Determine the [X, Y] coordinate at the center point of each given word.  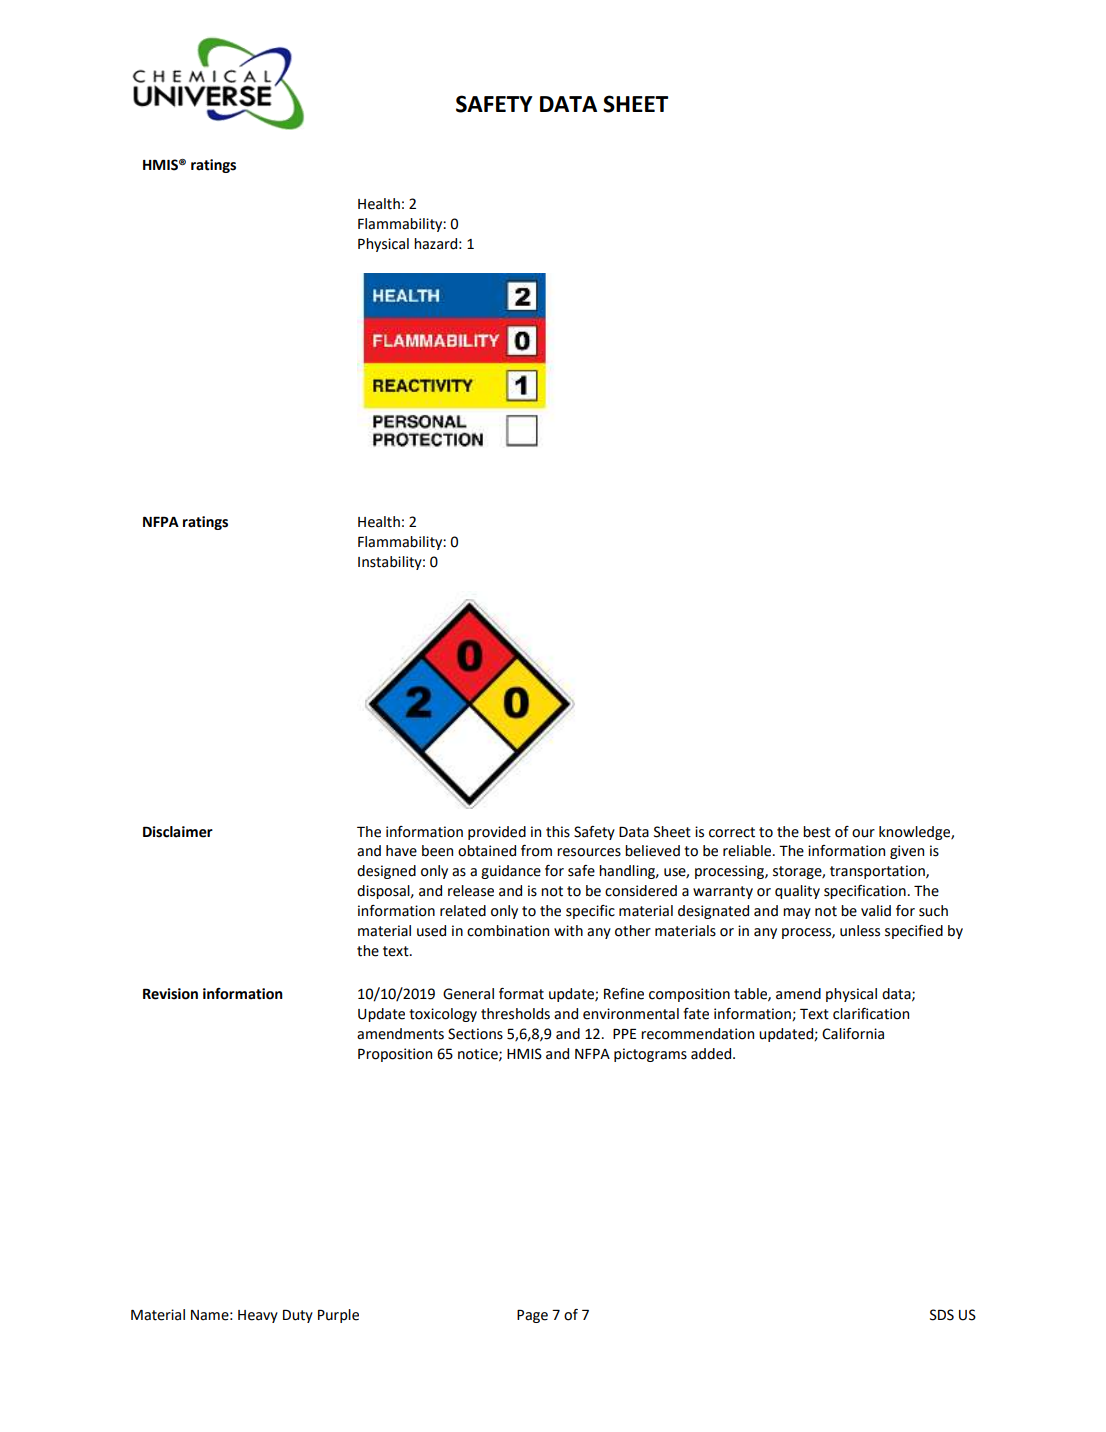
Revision [170, 994]
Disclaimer [178, 832]
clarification [871, 1014]
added [712, 1054]
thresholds [515, 1014]
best [817, 832]
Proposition [395, 1055]
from [536, 851]
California [853, 1034]
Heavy [258, 1316]
